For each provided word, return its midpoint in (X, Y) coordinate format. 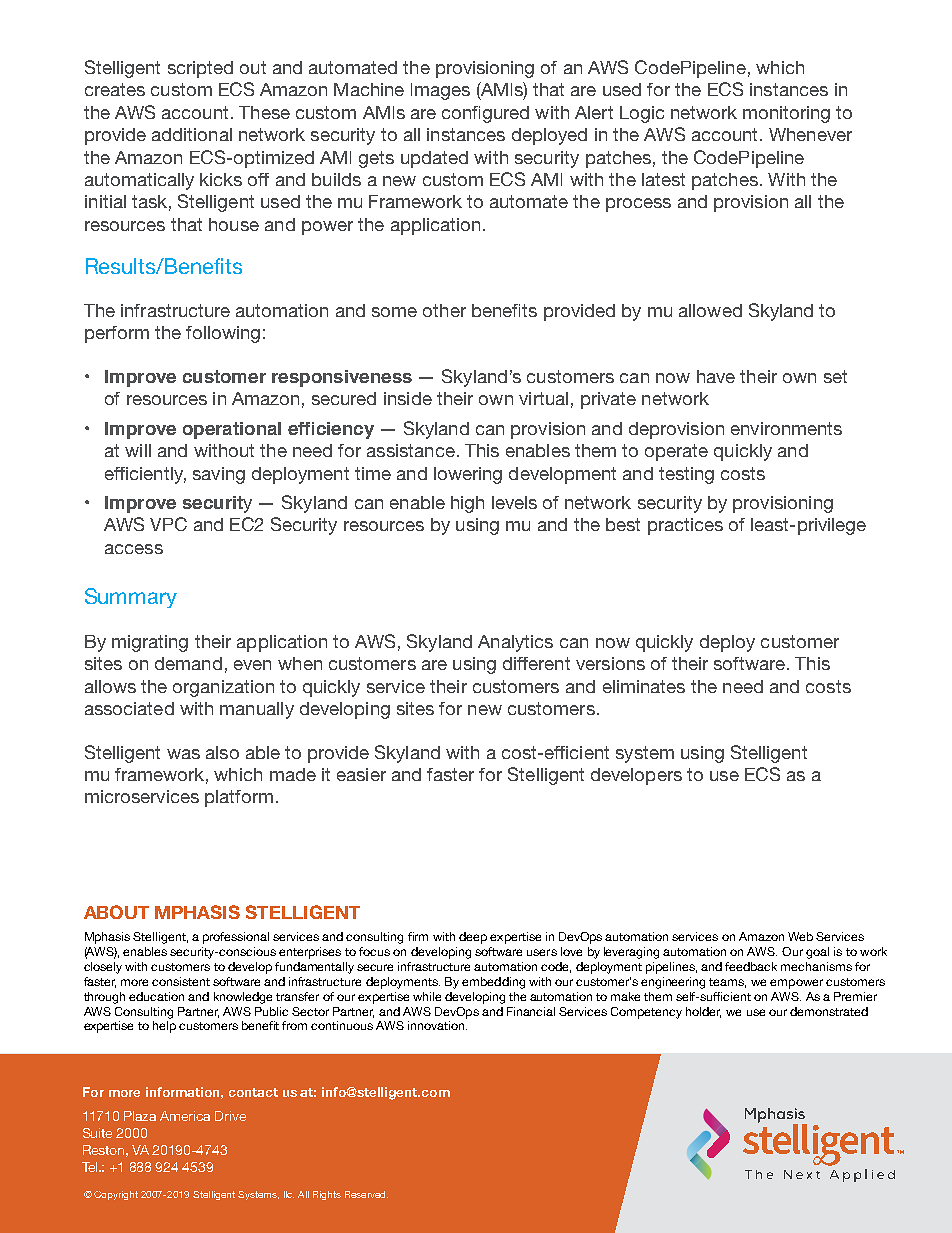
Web (800, 936)
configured (485, 114)
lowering (468, 475)
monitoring (786, 114)
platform (239, 798)
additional (192, 134)
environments (786, 428)
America (185, 1116)
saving (219, 475)
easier (361, 774)
